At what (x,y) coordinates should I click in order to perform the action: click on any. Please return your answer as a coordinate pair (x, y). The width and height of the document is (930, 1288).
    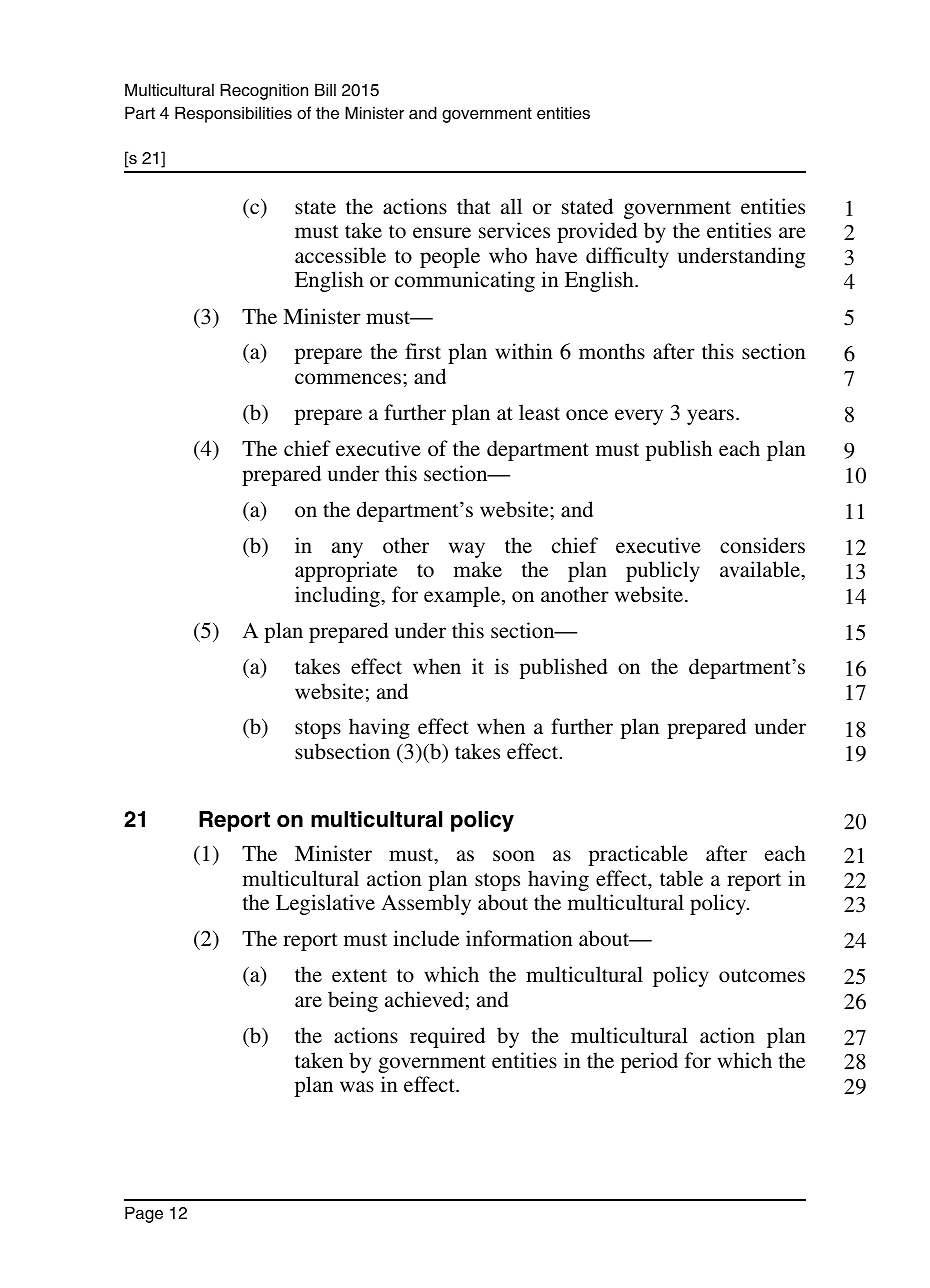
    Looking at the image, I should click on (347, 550).
